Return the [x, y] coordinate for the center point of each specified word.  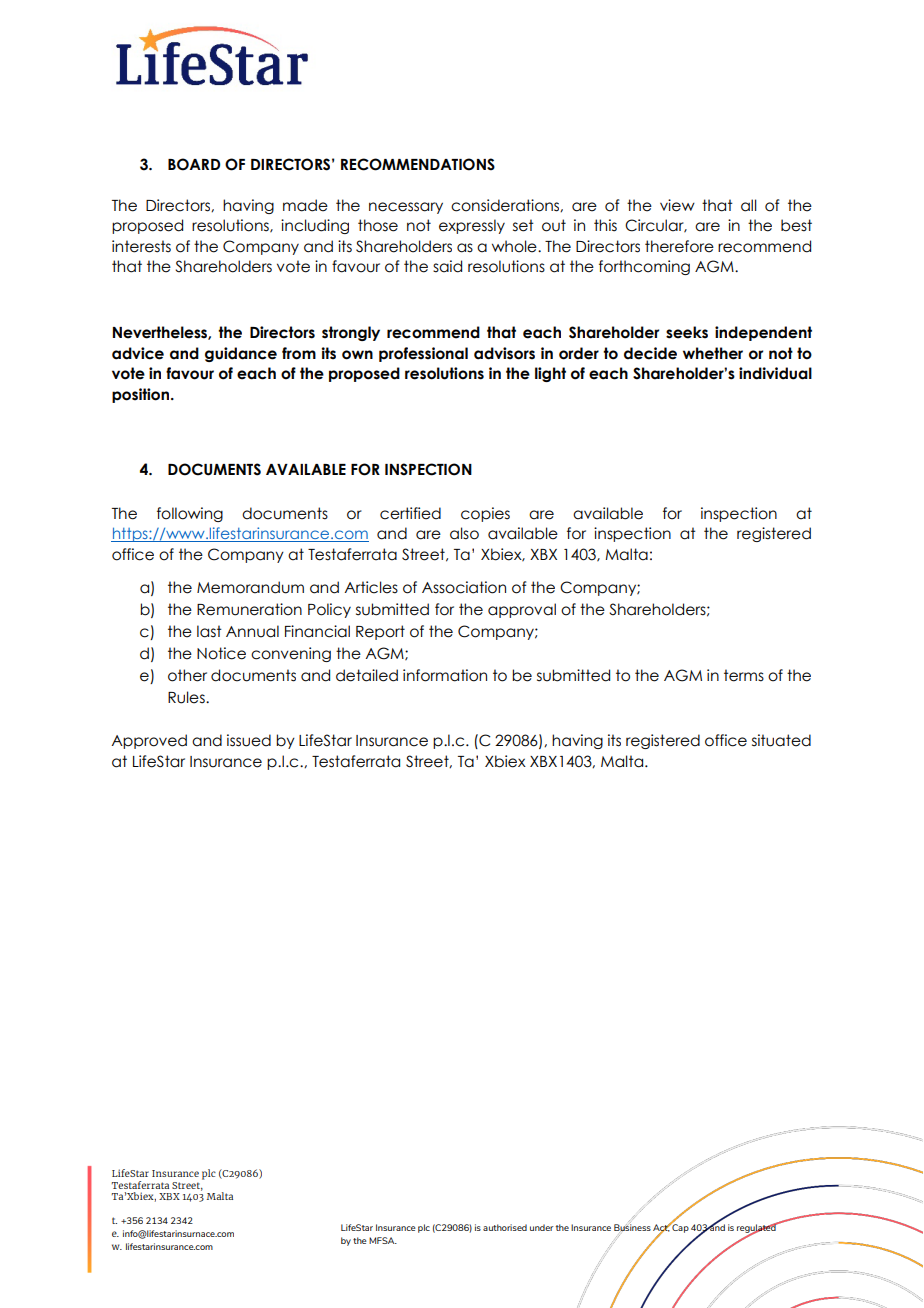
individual [775, 373]
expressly [472, 226]
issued [249, 740]
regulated [757, 1229]
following [190, 514]
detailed [367, 675]
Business [632, 1227]
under [542, 1227]
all [749, 205]
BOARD [194, 164]
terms [744, 675]
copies [485, 514]
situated [781, 740]
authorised [505, 1227]
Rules [187, 697]
